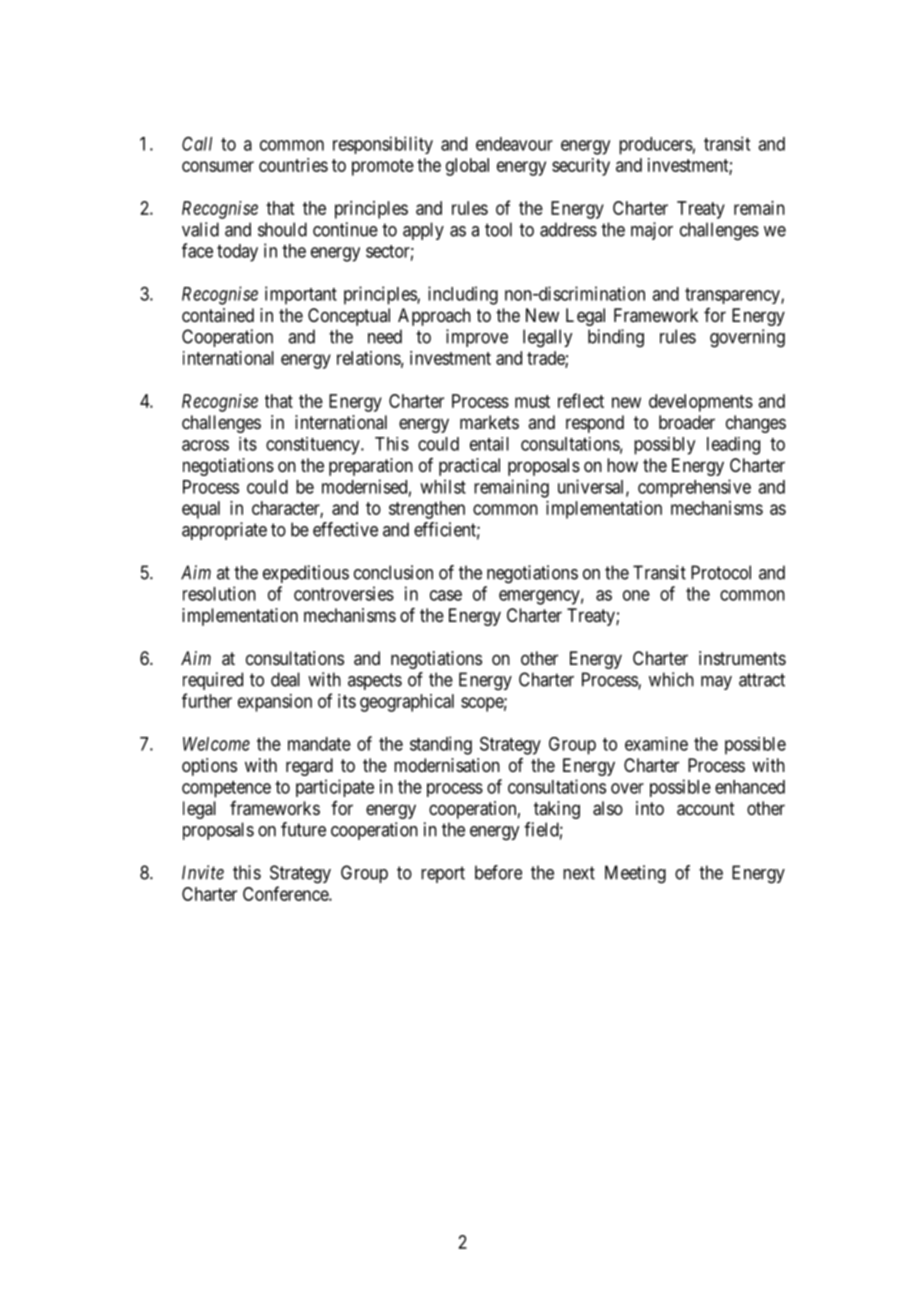 Image resolution: width=924 pixels, height=1308 pixels. Describe the element at coordinates (301, 295) in the screenshot. I see `important` at that location.
